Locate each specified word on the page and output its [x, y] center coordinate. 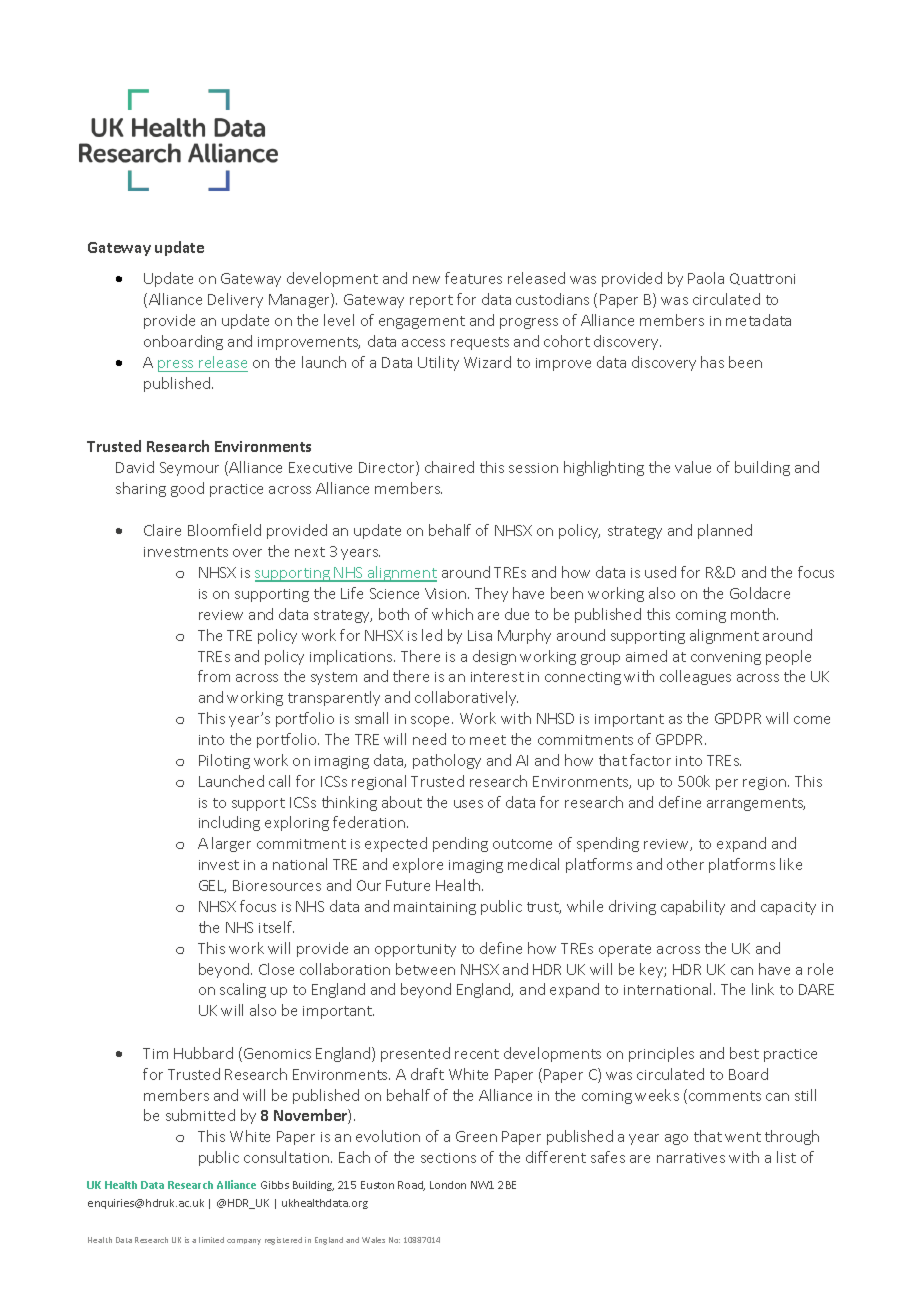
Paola [706, 278]
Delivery [235, 300]
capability [693, 907]
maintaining [435, 908]
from [214, 676]
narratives [691, 1158]
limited [211, 1240]
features [473, 278]
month [754, 614]
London [448, 1185]
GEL [212, 886]
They [491, 594]
